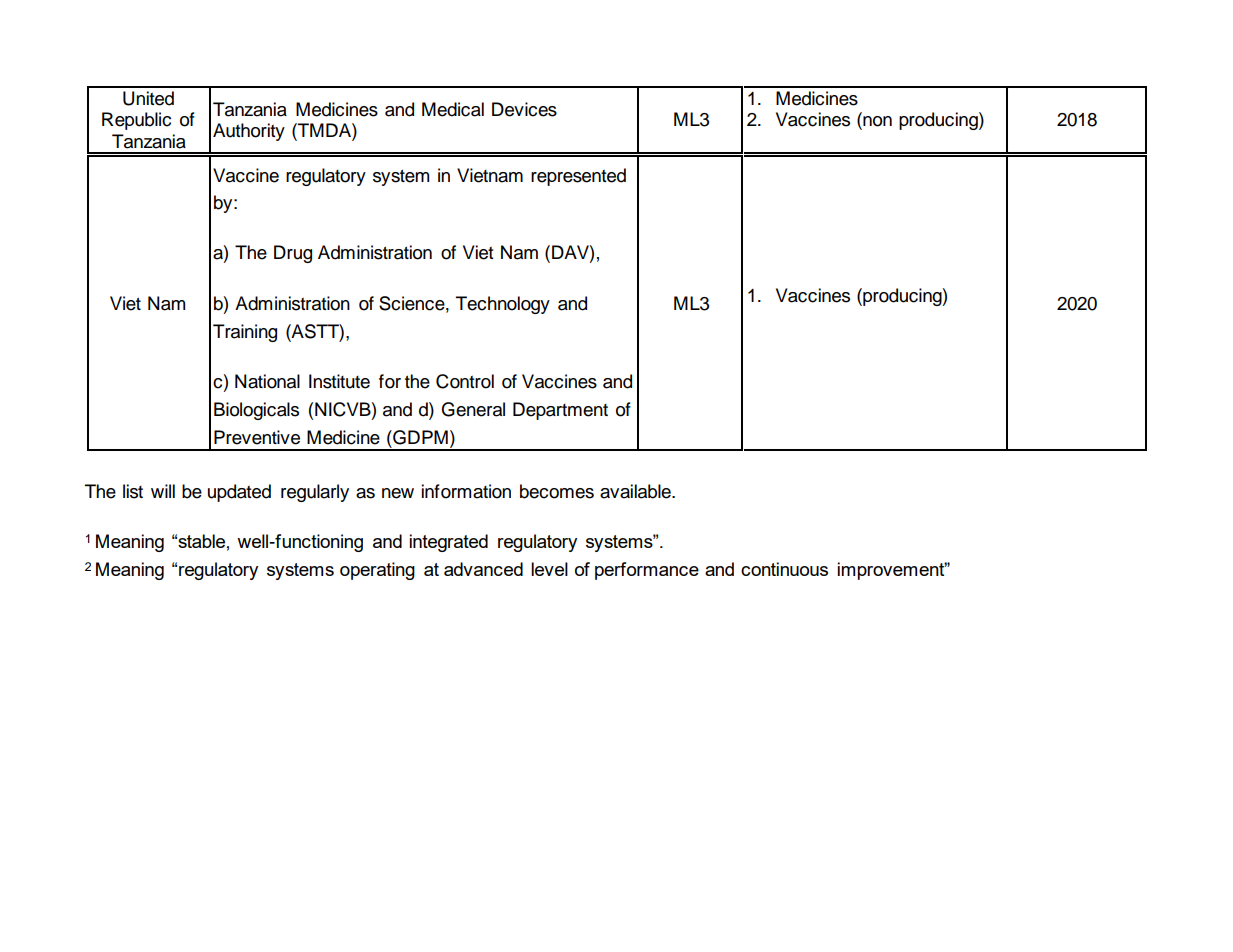 This screenshot has height=952, width=1233. I want to click on Training, so click(245, 333).
